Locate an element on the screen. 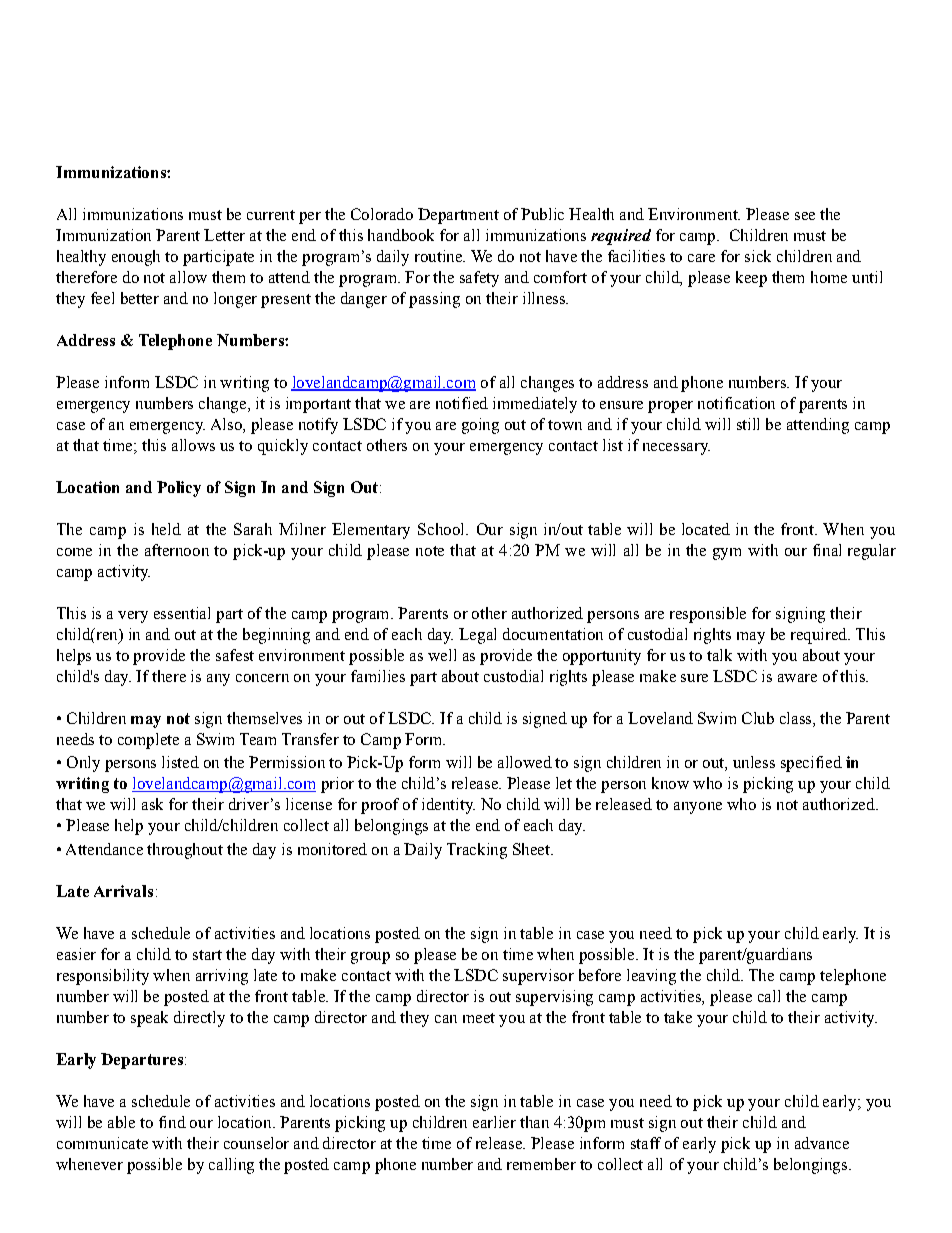 Image resolution: width=952 pixels, height=1233 pixels. routine is located at coordinates (439, 256).
